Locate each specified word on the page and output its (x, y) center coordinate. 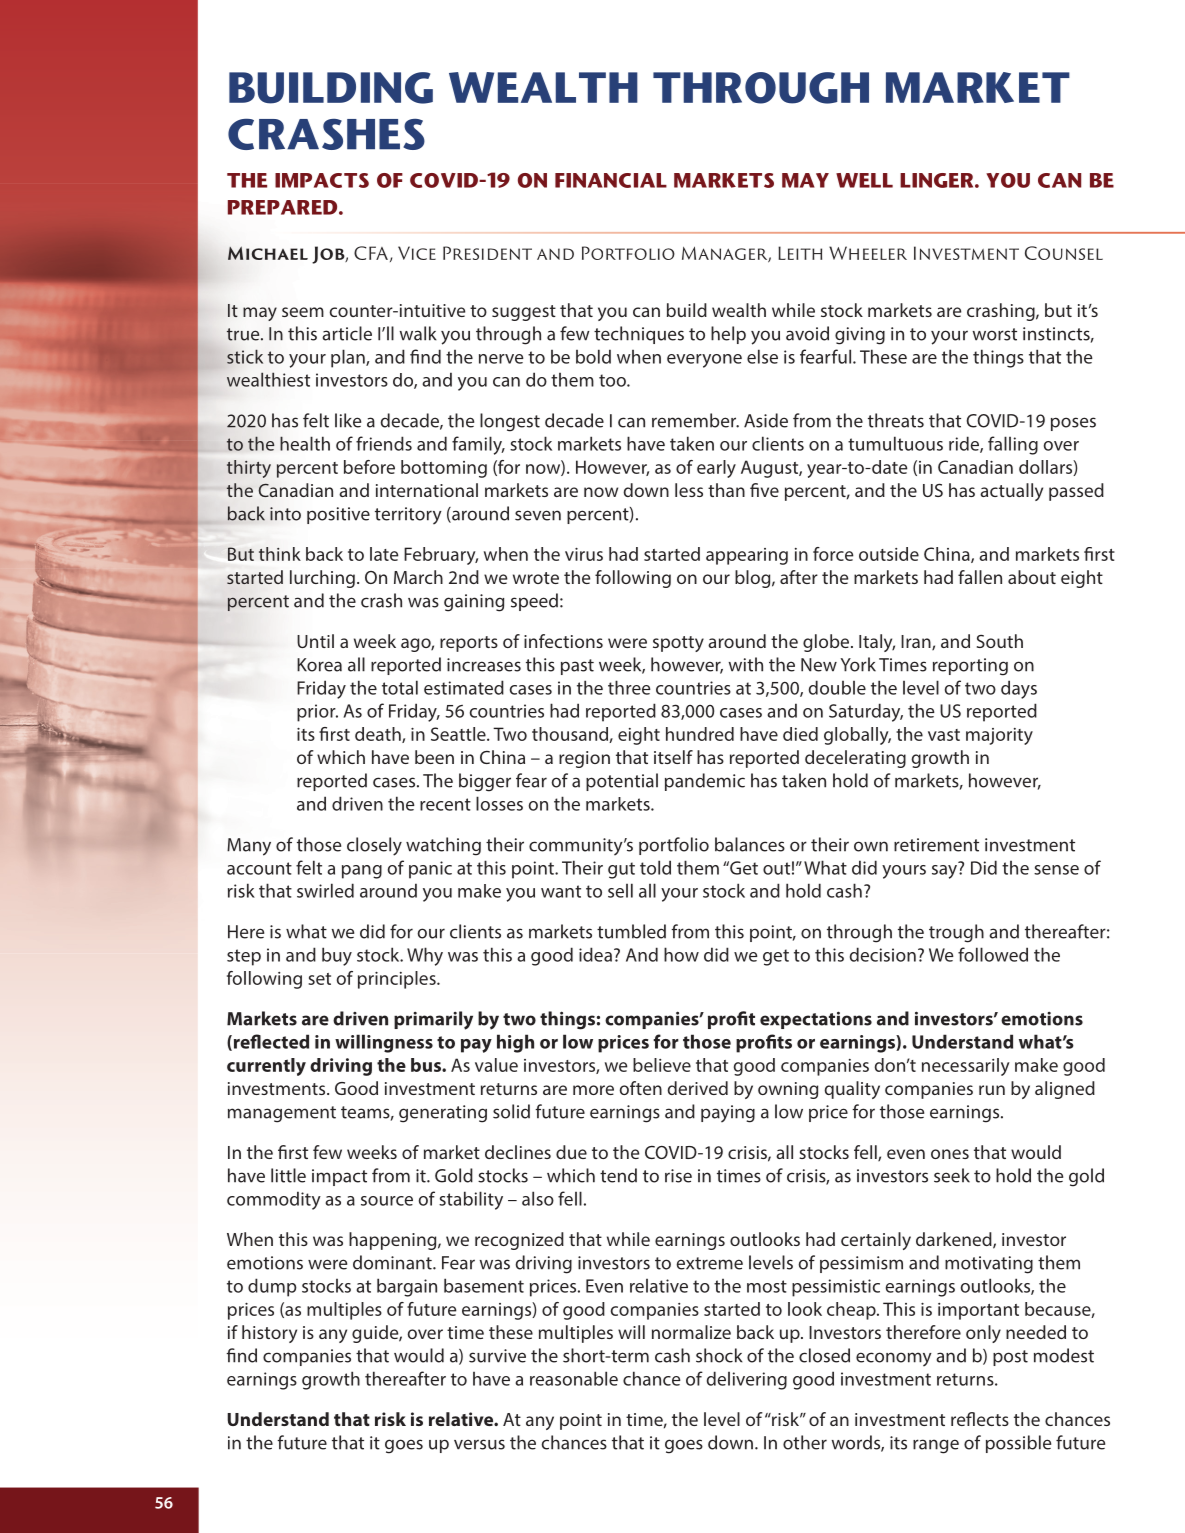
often (640, 1088)
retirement (936, 845)
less (689, 490)
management (282, 1114)
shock (719, 1355)
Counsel (1064, 253)
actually (1011, 492)
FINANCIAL (611, 180)
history (269, 1334)
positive (338, 515)
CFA (371, 253)
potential (622, 782)
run (992, 1090)
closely (374, 846)
